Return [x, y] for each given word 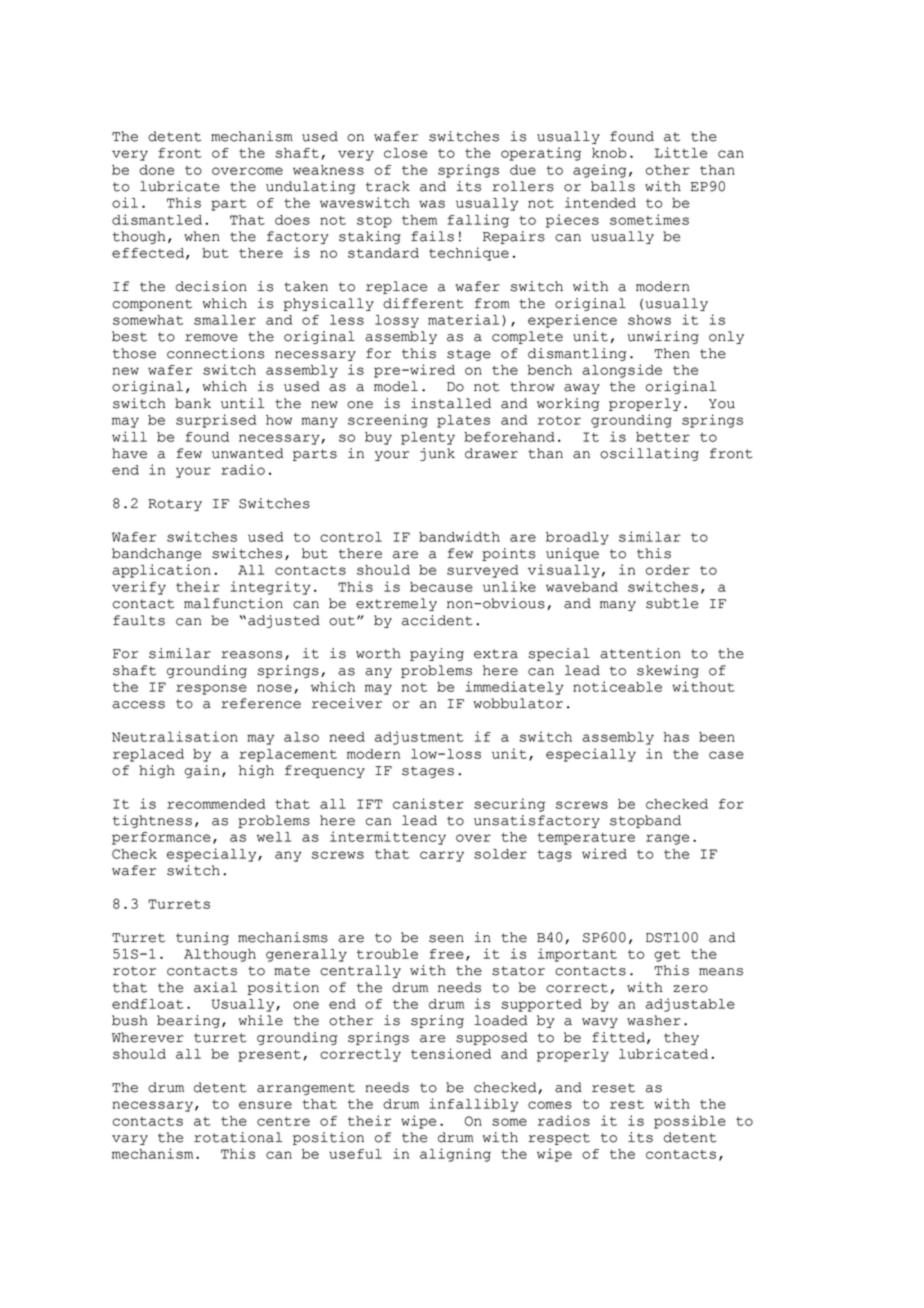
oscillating [649, 454]
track [388, 186]
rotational [238, 1137]
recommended [216, 804]
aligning [455, 1155]
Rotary [175, 505]
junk [437, 454]
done [156, 170]
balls [613, 186]
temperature [586, 839]
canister [428, 803]
